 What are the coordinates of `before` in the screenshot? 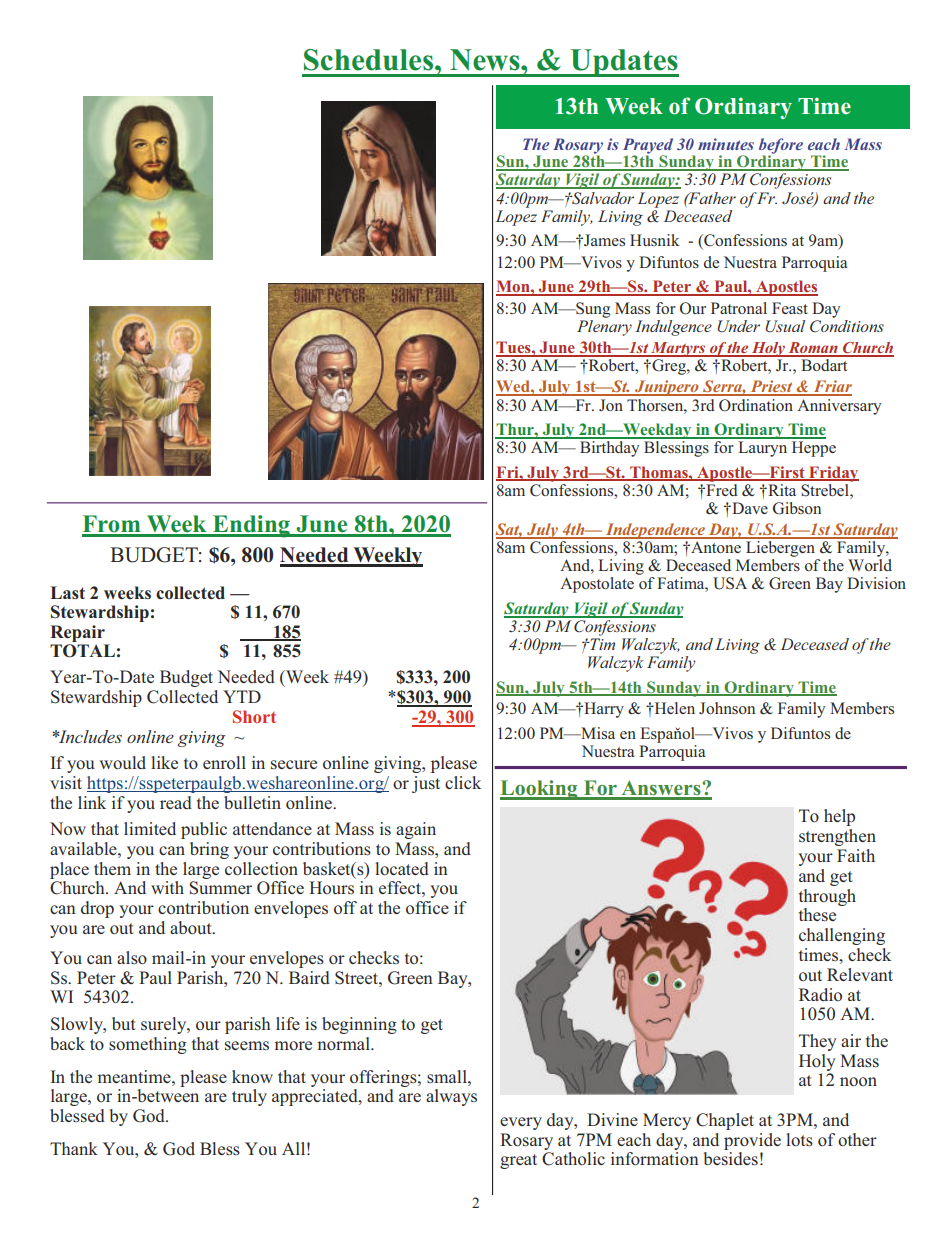 It's located at (781, 147).
